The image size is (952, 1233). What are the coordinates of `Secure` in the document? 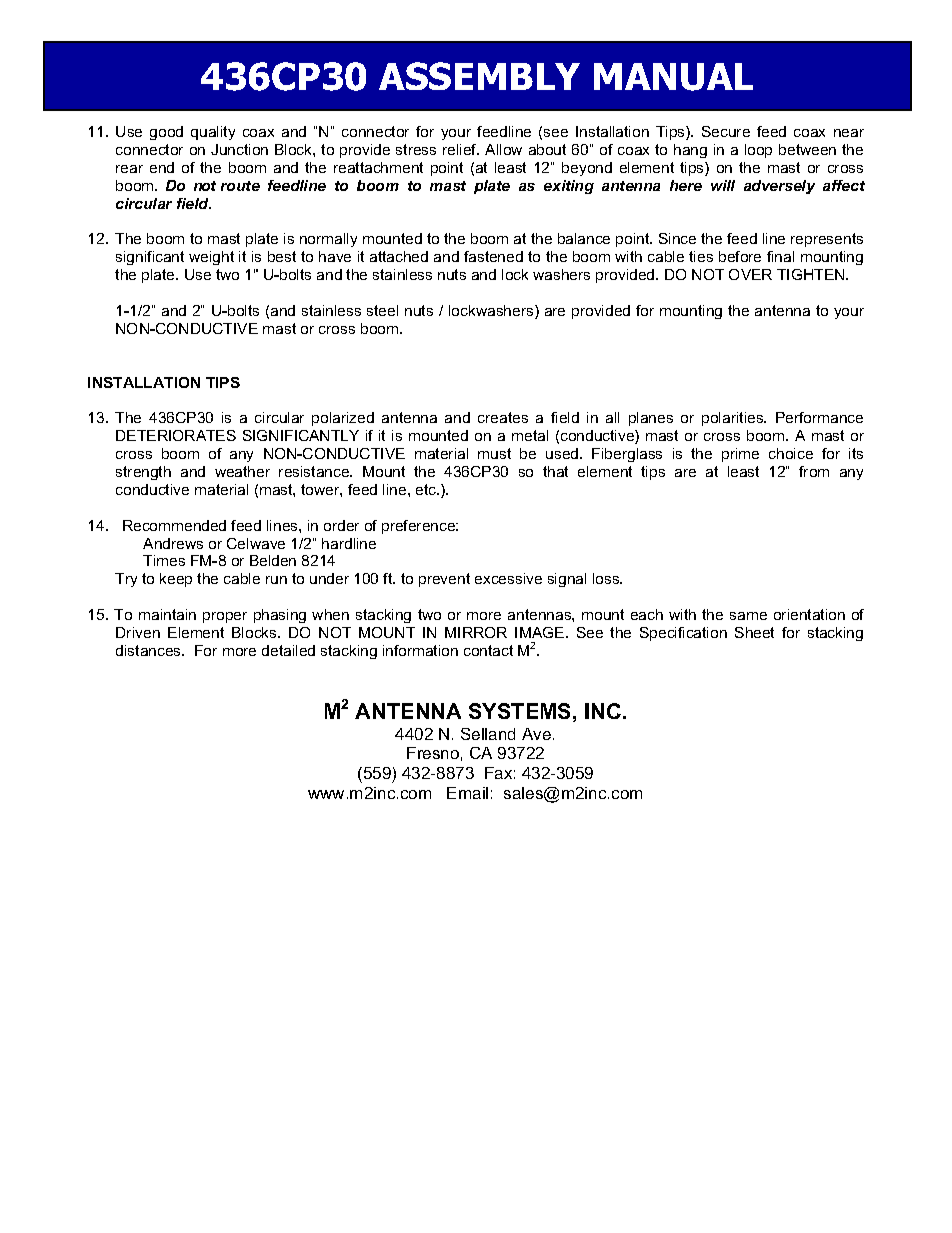 It's located at (726, 131).
